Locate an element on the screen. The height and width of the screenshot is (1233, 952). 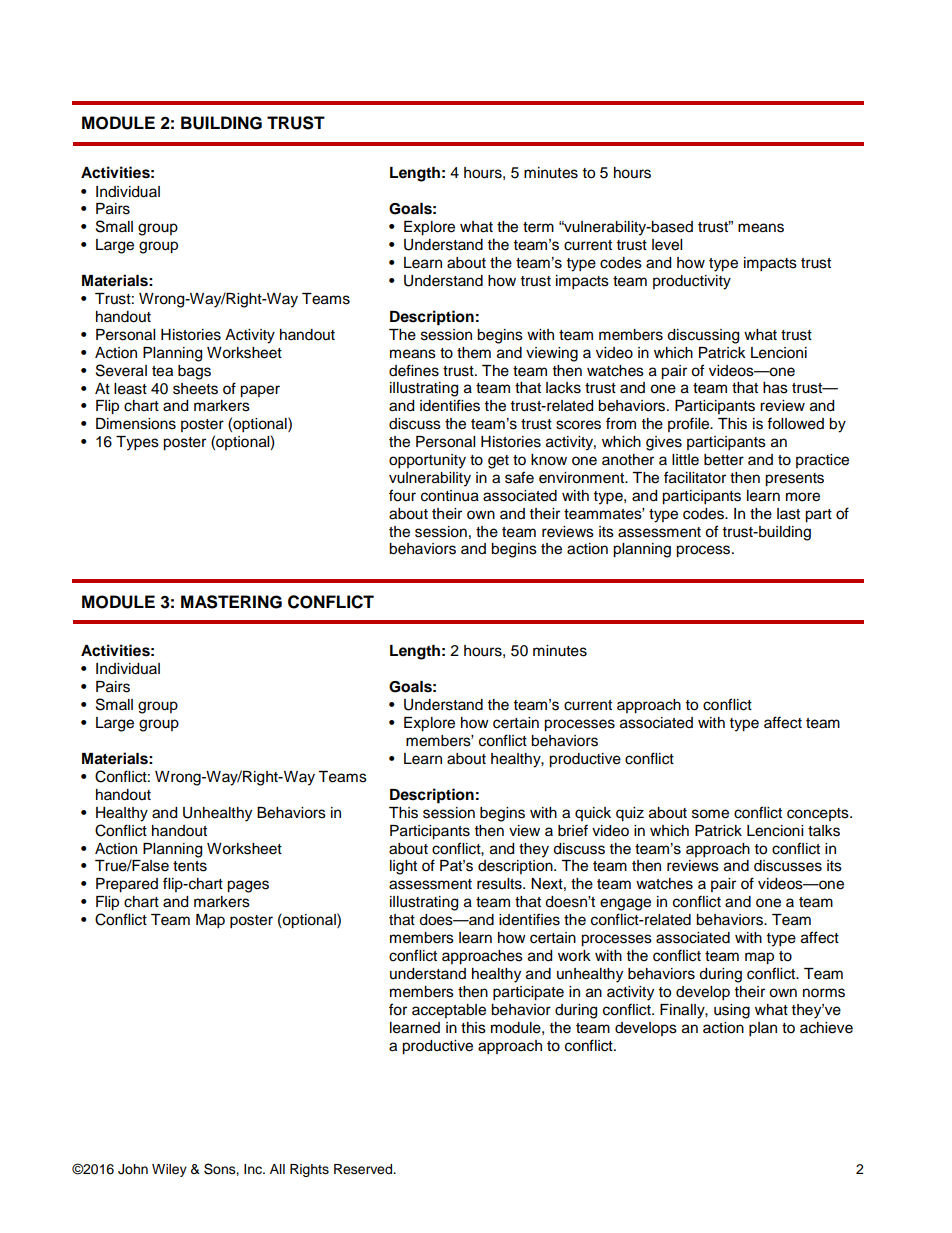
pages is located at coordinates (248, 886).
